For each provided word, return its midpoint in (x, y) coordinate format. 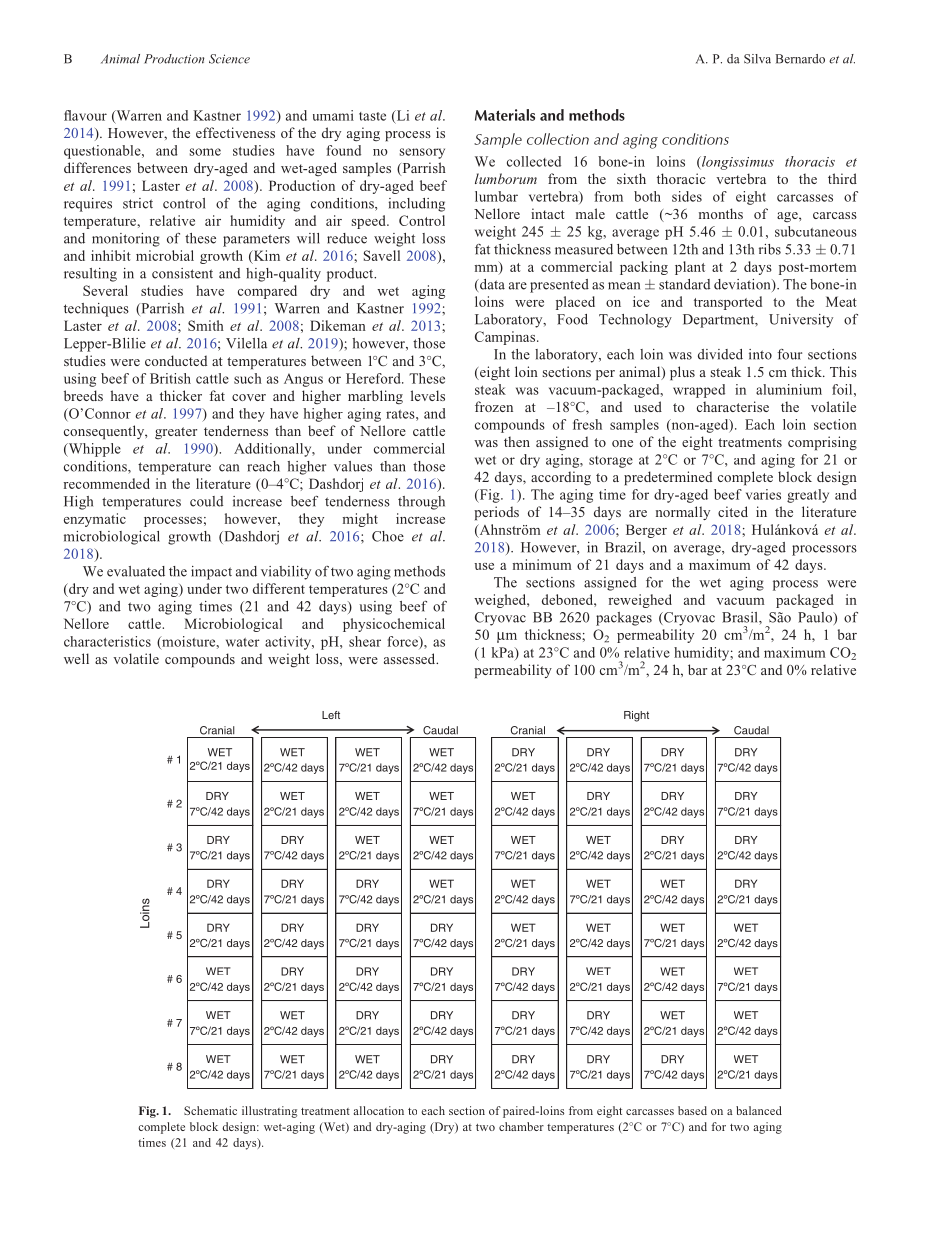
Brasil (741, 618)
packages (624, 619)
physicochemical (394, 625)
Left (331, 715)
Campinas (506, 338)
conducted (176, 360)
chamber (521, 1126)
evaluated (136, 571)
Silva (757, 59)
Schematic (210, 1110)
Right (636, 716)
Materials (505, 115)
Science (229, 59)
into (760, 354)
